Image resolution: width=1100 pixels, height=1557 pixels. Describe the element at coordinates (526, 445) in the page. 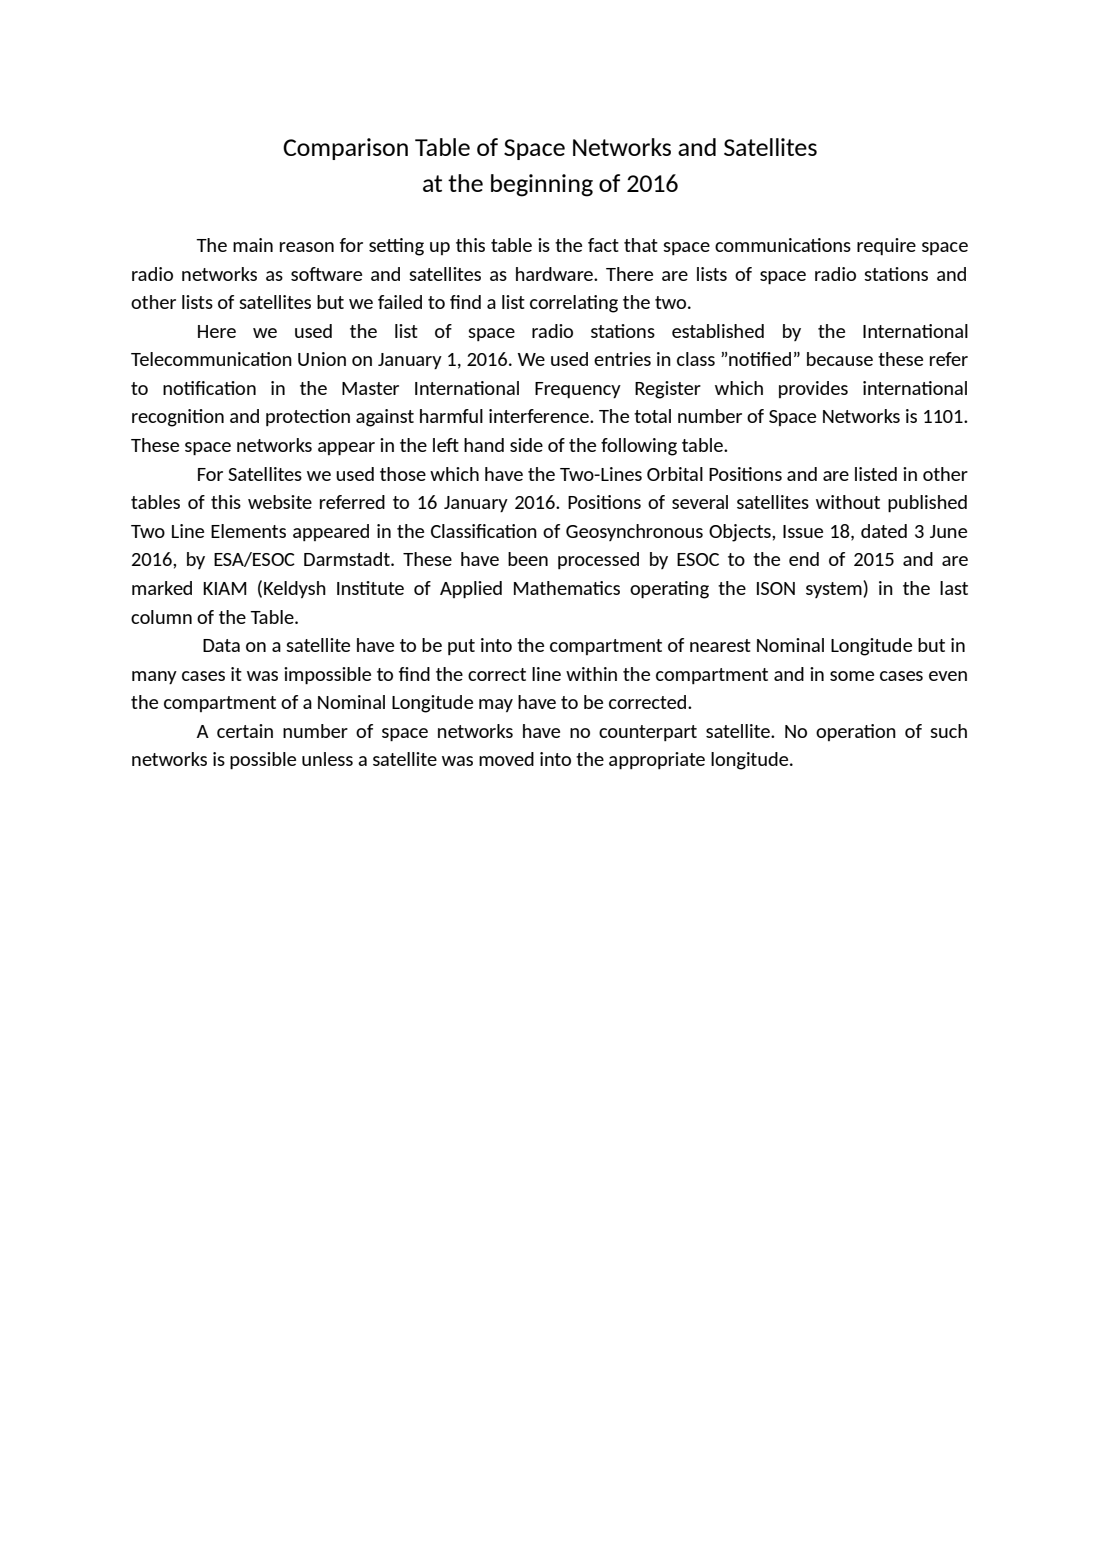

I see `side` at that location.
